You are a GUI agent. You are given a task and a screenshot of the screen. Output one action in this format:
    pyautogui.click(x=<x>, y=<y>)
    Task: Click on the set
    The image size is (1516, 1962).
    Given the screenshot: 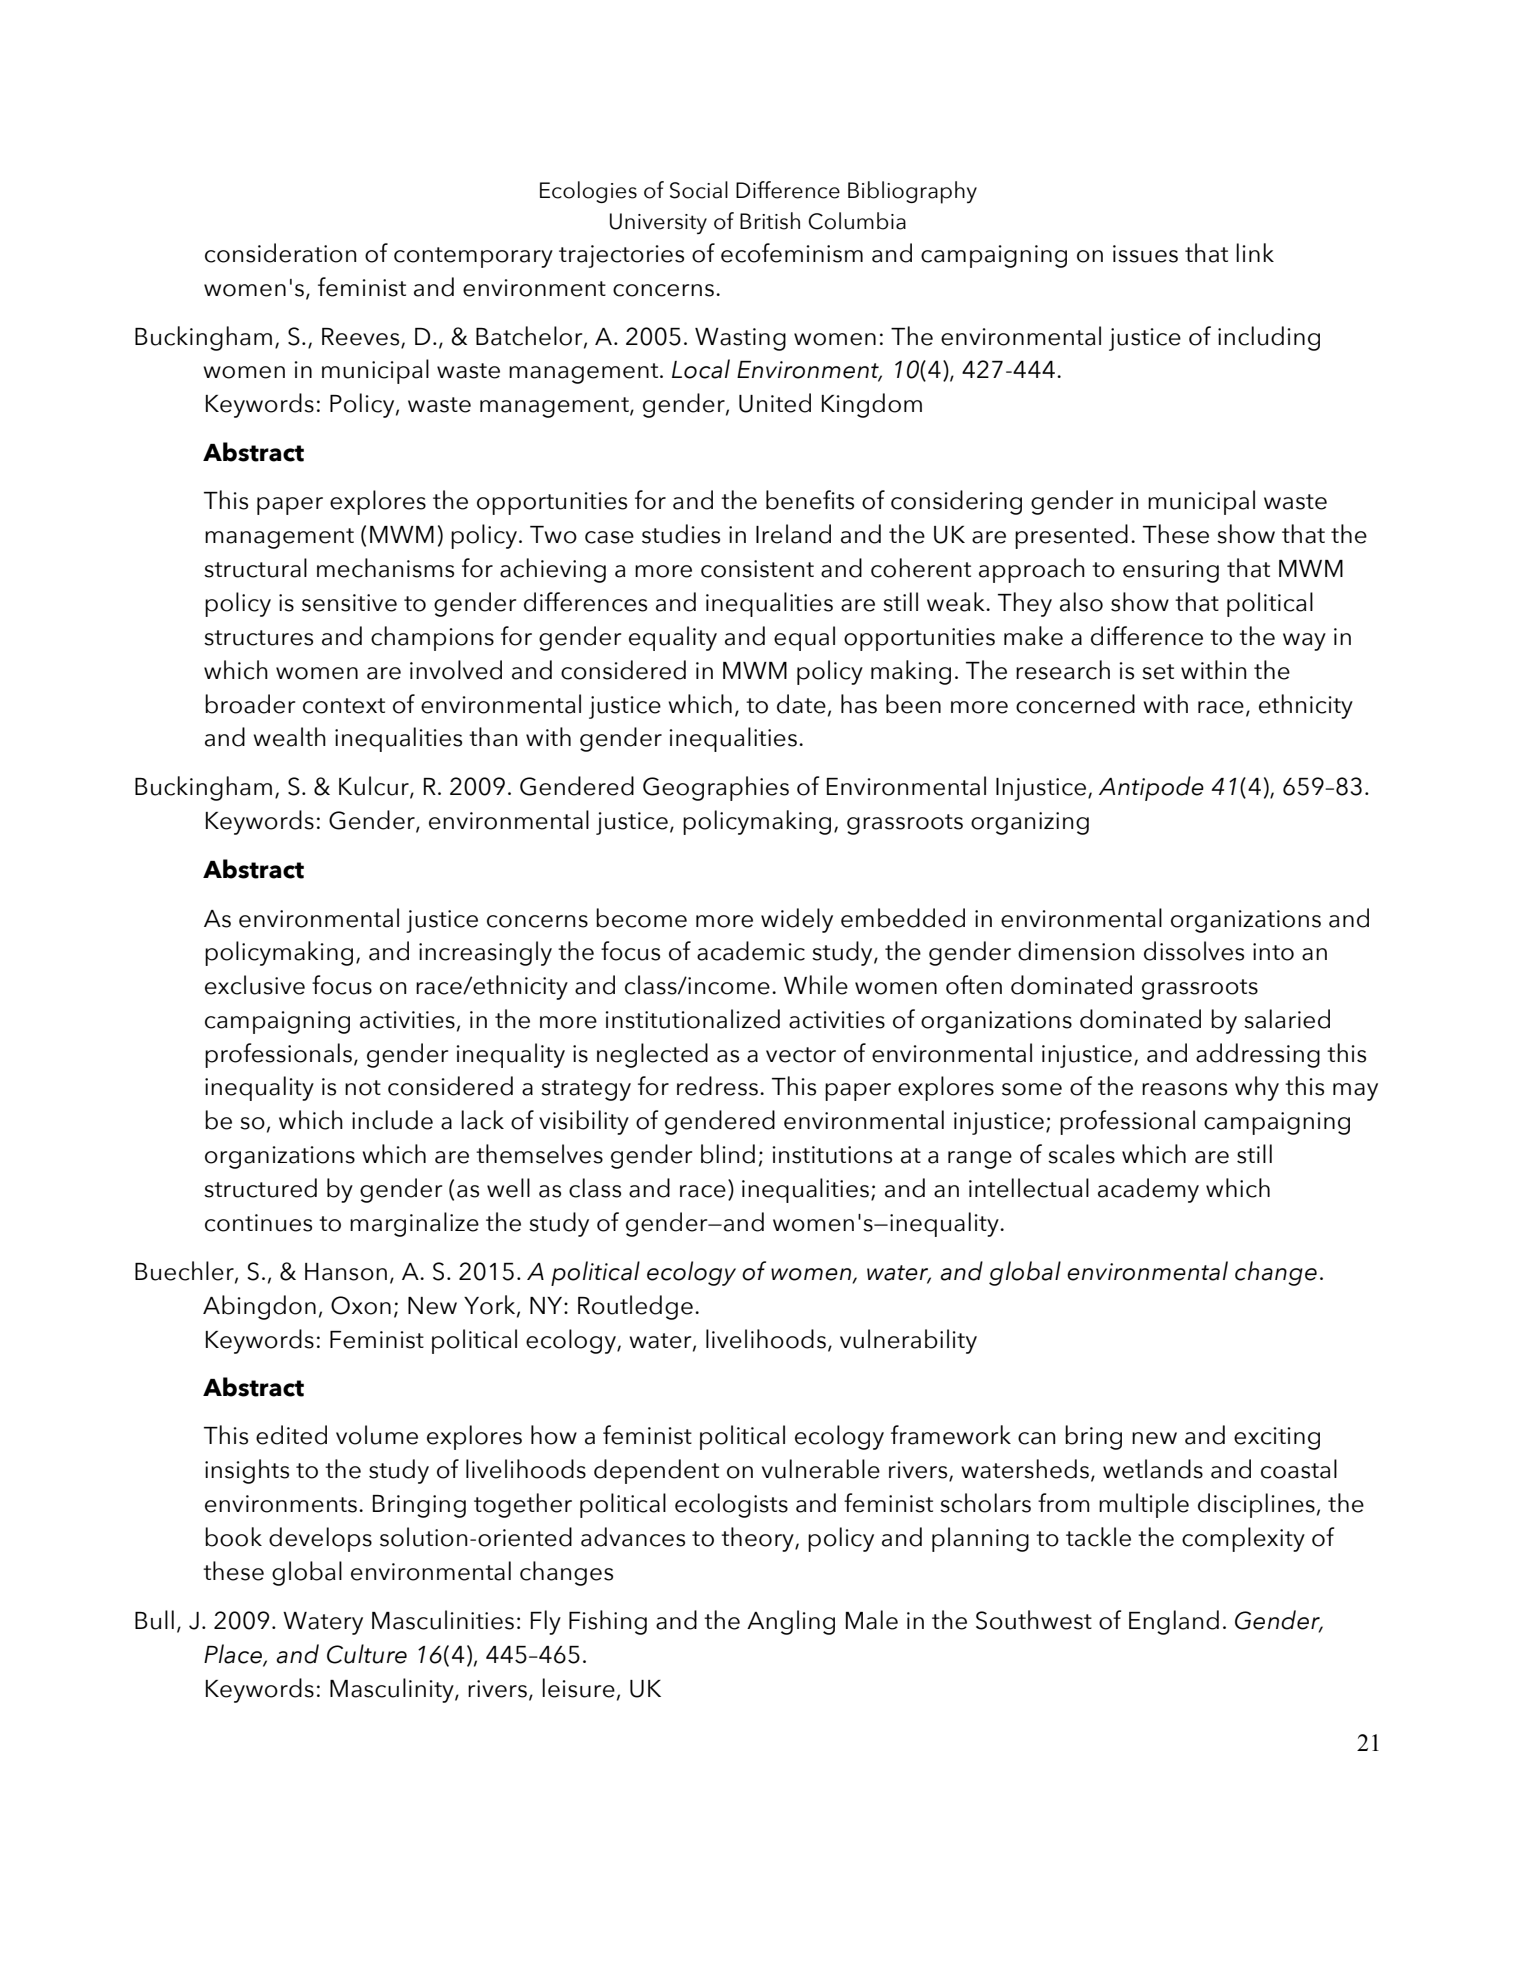 What is the action you would take?
    pyautogui.click(x=1158, y=672)
